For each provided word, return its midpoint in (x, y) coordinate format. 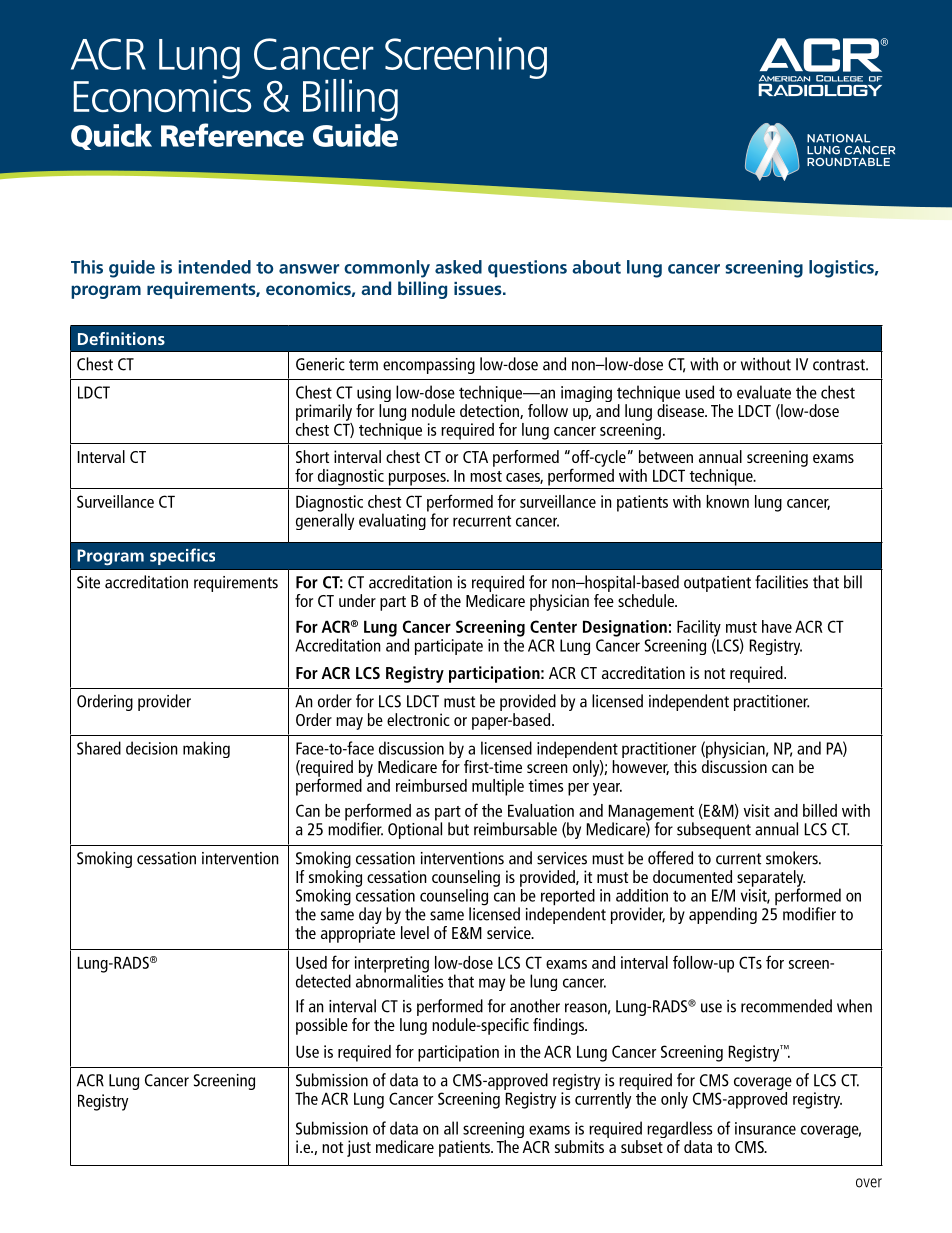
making (206, 749)
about (597, 267)
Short (312, 456)
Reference (232, 135)
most (486, 476)
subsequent (714, 830)
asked (458, 267)
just (359, 1148)
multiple (498, 787)
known (727, 501)
